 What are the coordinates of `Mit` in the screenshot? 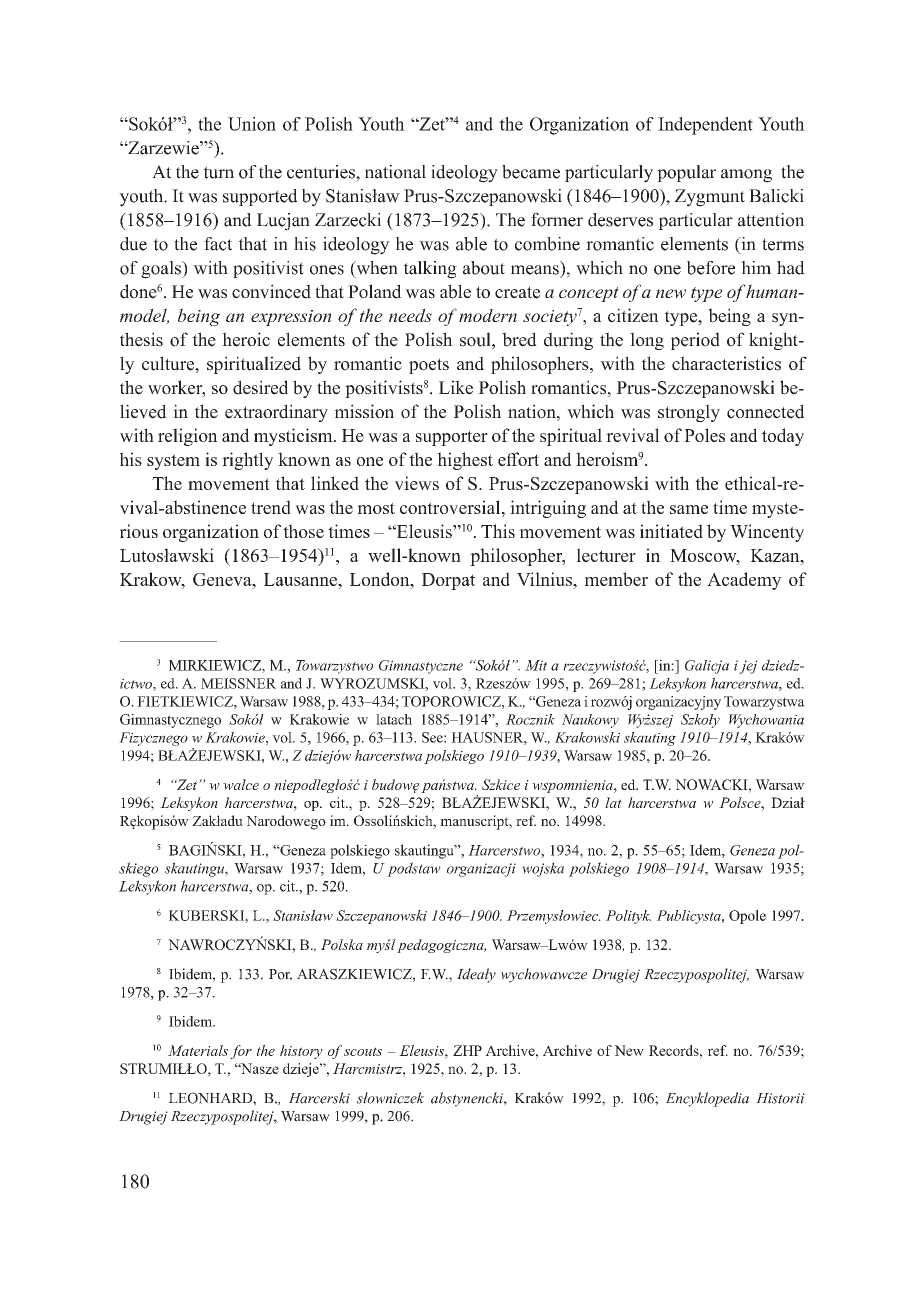 It's located at (536, 665).
